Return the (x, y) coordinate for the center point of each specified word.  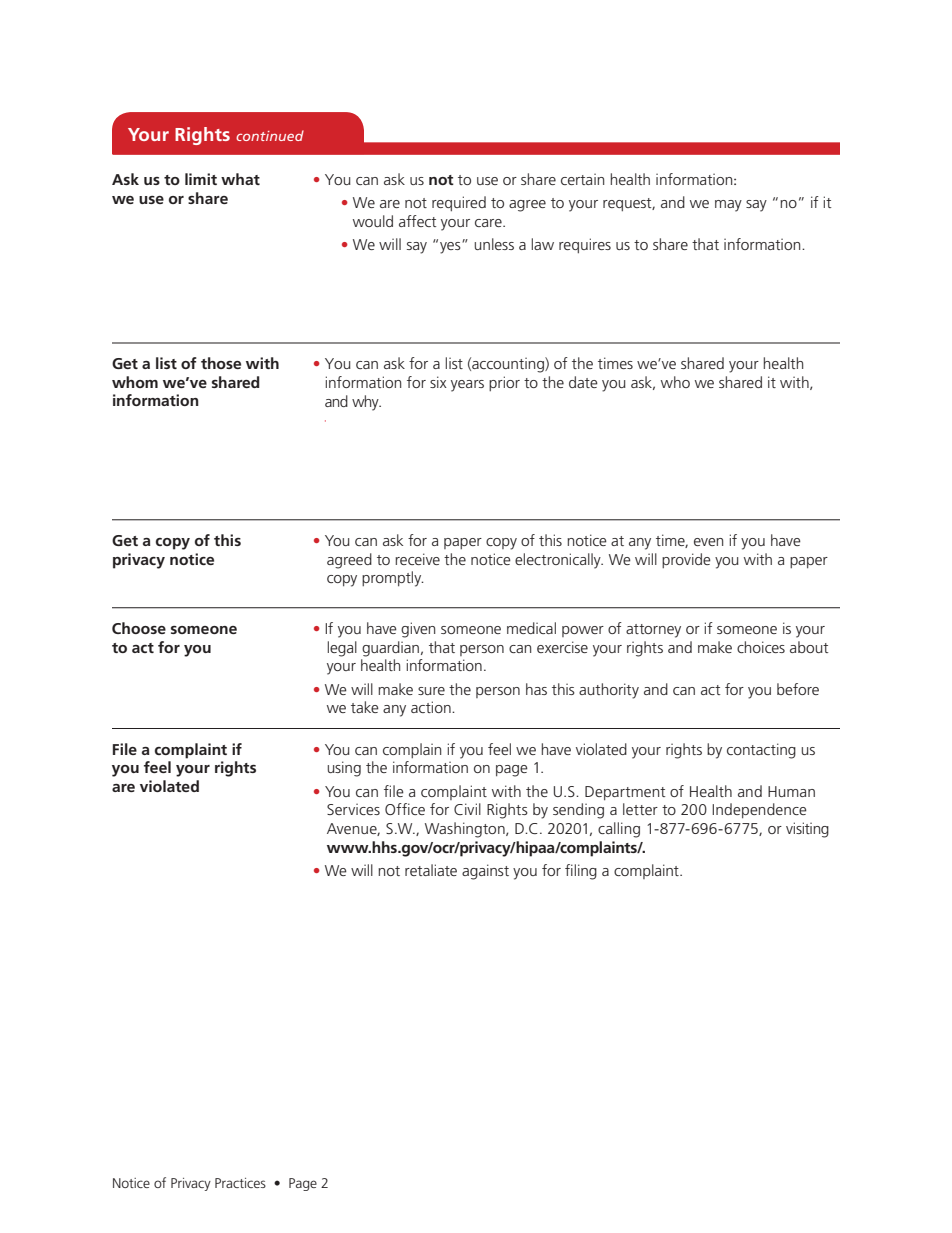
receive (417, 559)
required (459, 203)
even (708, 542)
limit (201, 179)
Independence (759, 810)
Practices (240, 1183)
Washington (466, 830)
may (728, 206)
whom (135, 382)
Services (353, 809)
